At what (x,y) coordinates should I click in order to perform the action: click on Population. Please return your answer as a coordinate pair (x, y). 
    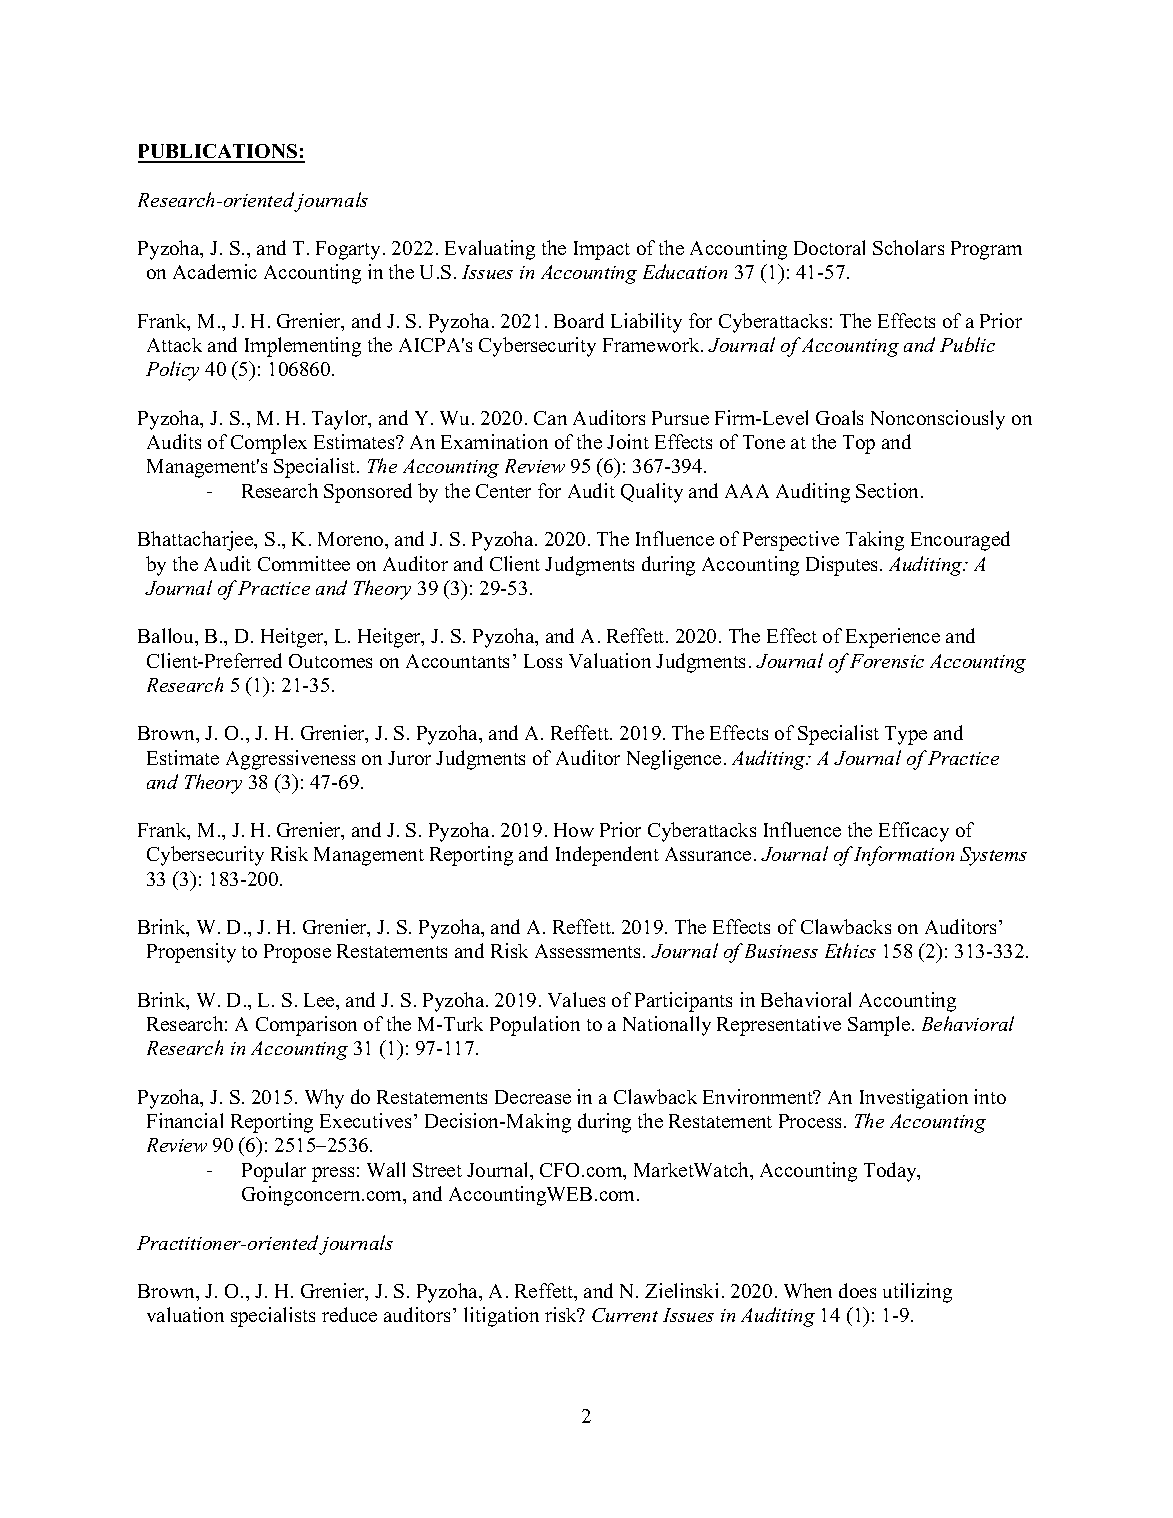
    Looking at the image, I should click on (535, 1026).
